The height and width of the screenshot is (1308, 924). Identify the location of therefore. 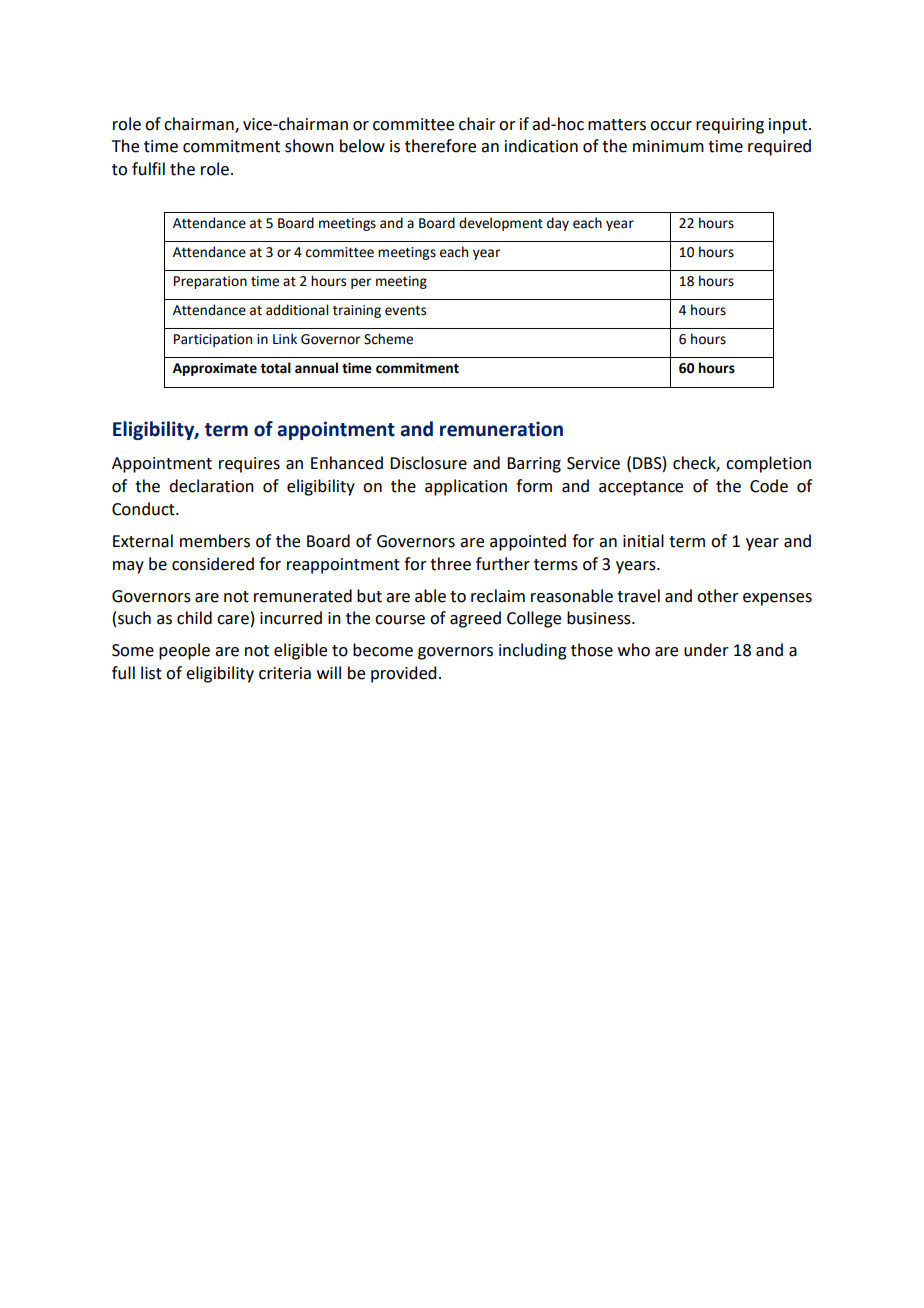
(440, 146).
